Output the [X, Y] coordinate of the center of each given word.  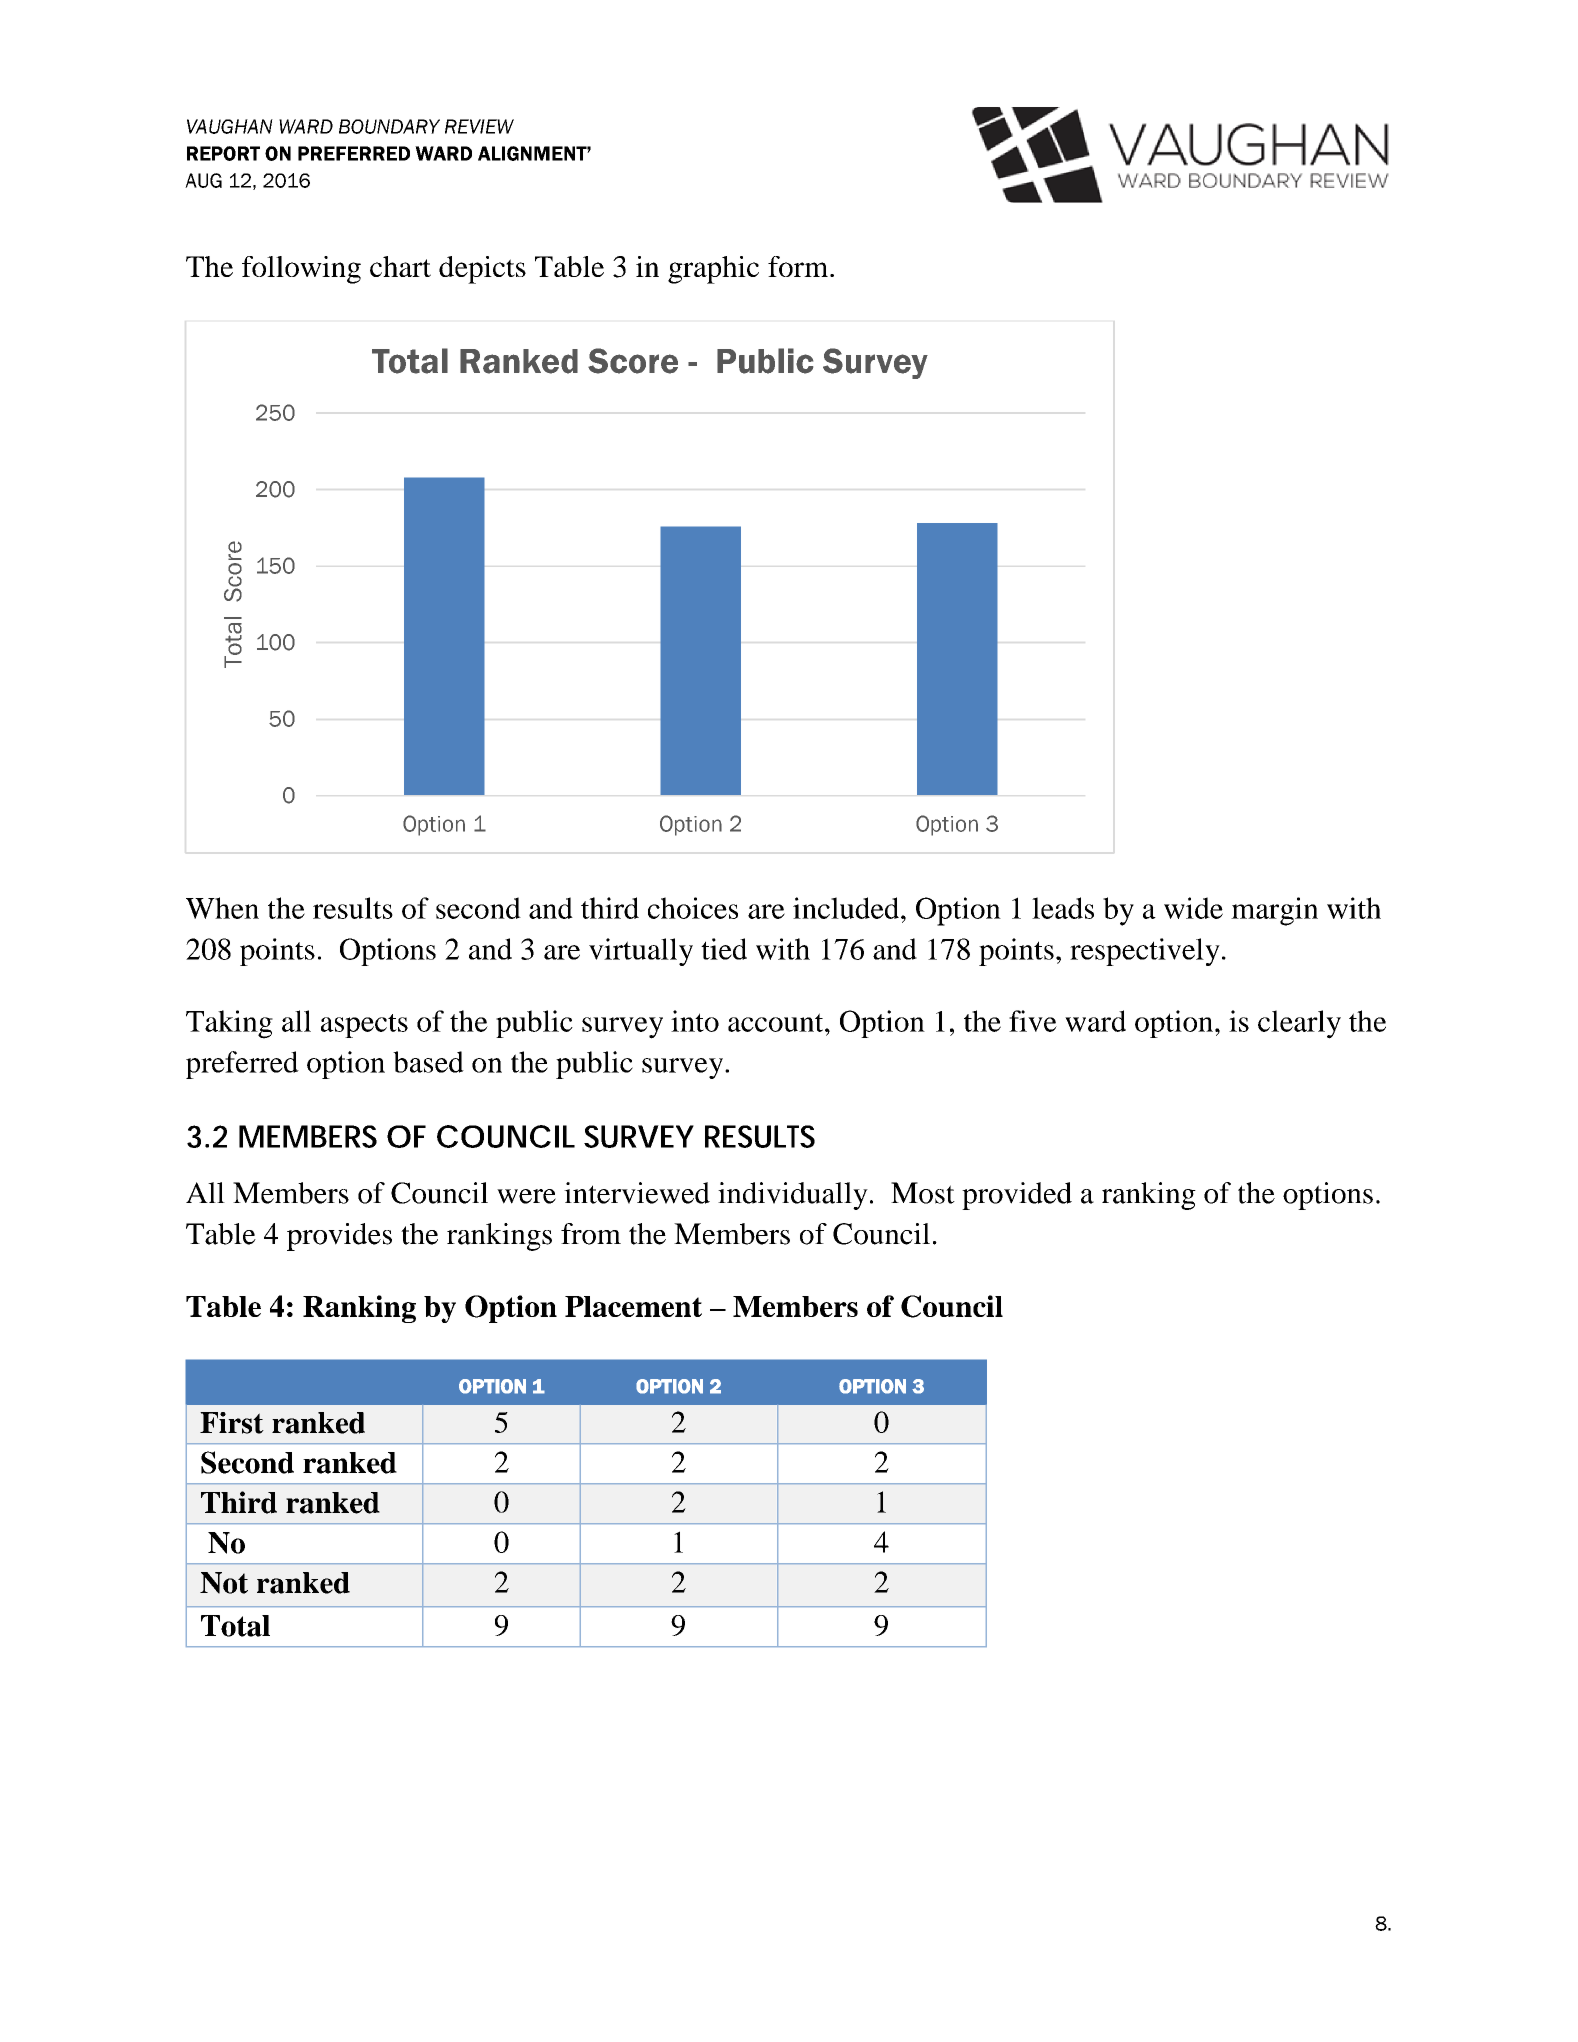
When [222, 908]
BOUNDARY [389, 126]
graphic [713, 270]
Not [224, 1583]
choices [693, 908]
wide [1193, 908]
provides [339, 1237]
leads [1063, 908]
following [301, 270]
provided [1017, 1196]
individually [793, 1196]
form [799, 266]
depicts [482, 270]
